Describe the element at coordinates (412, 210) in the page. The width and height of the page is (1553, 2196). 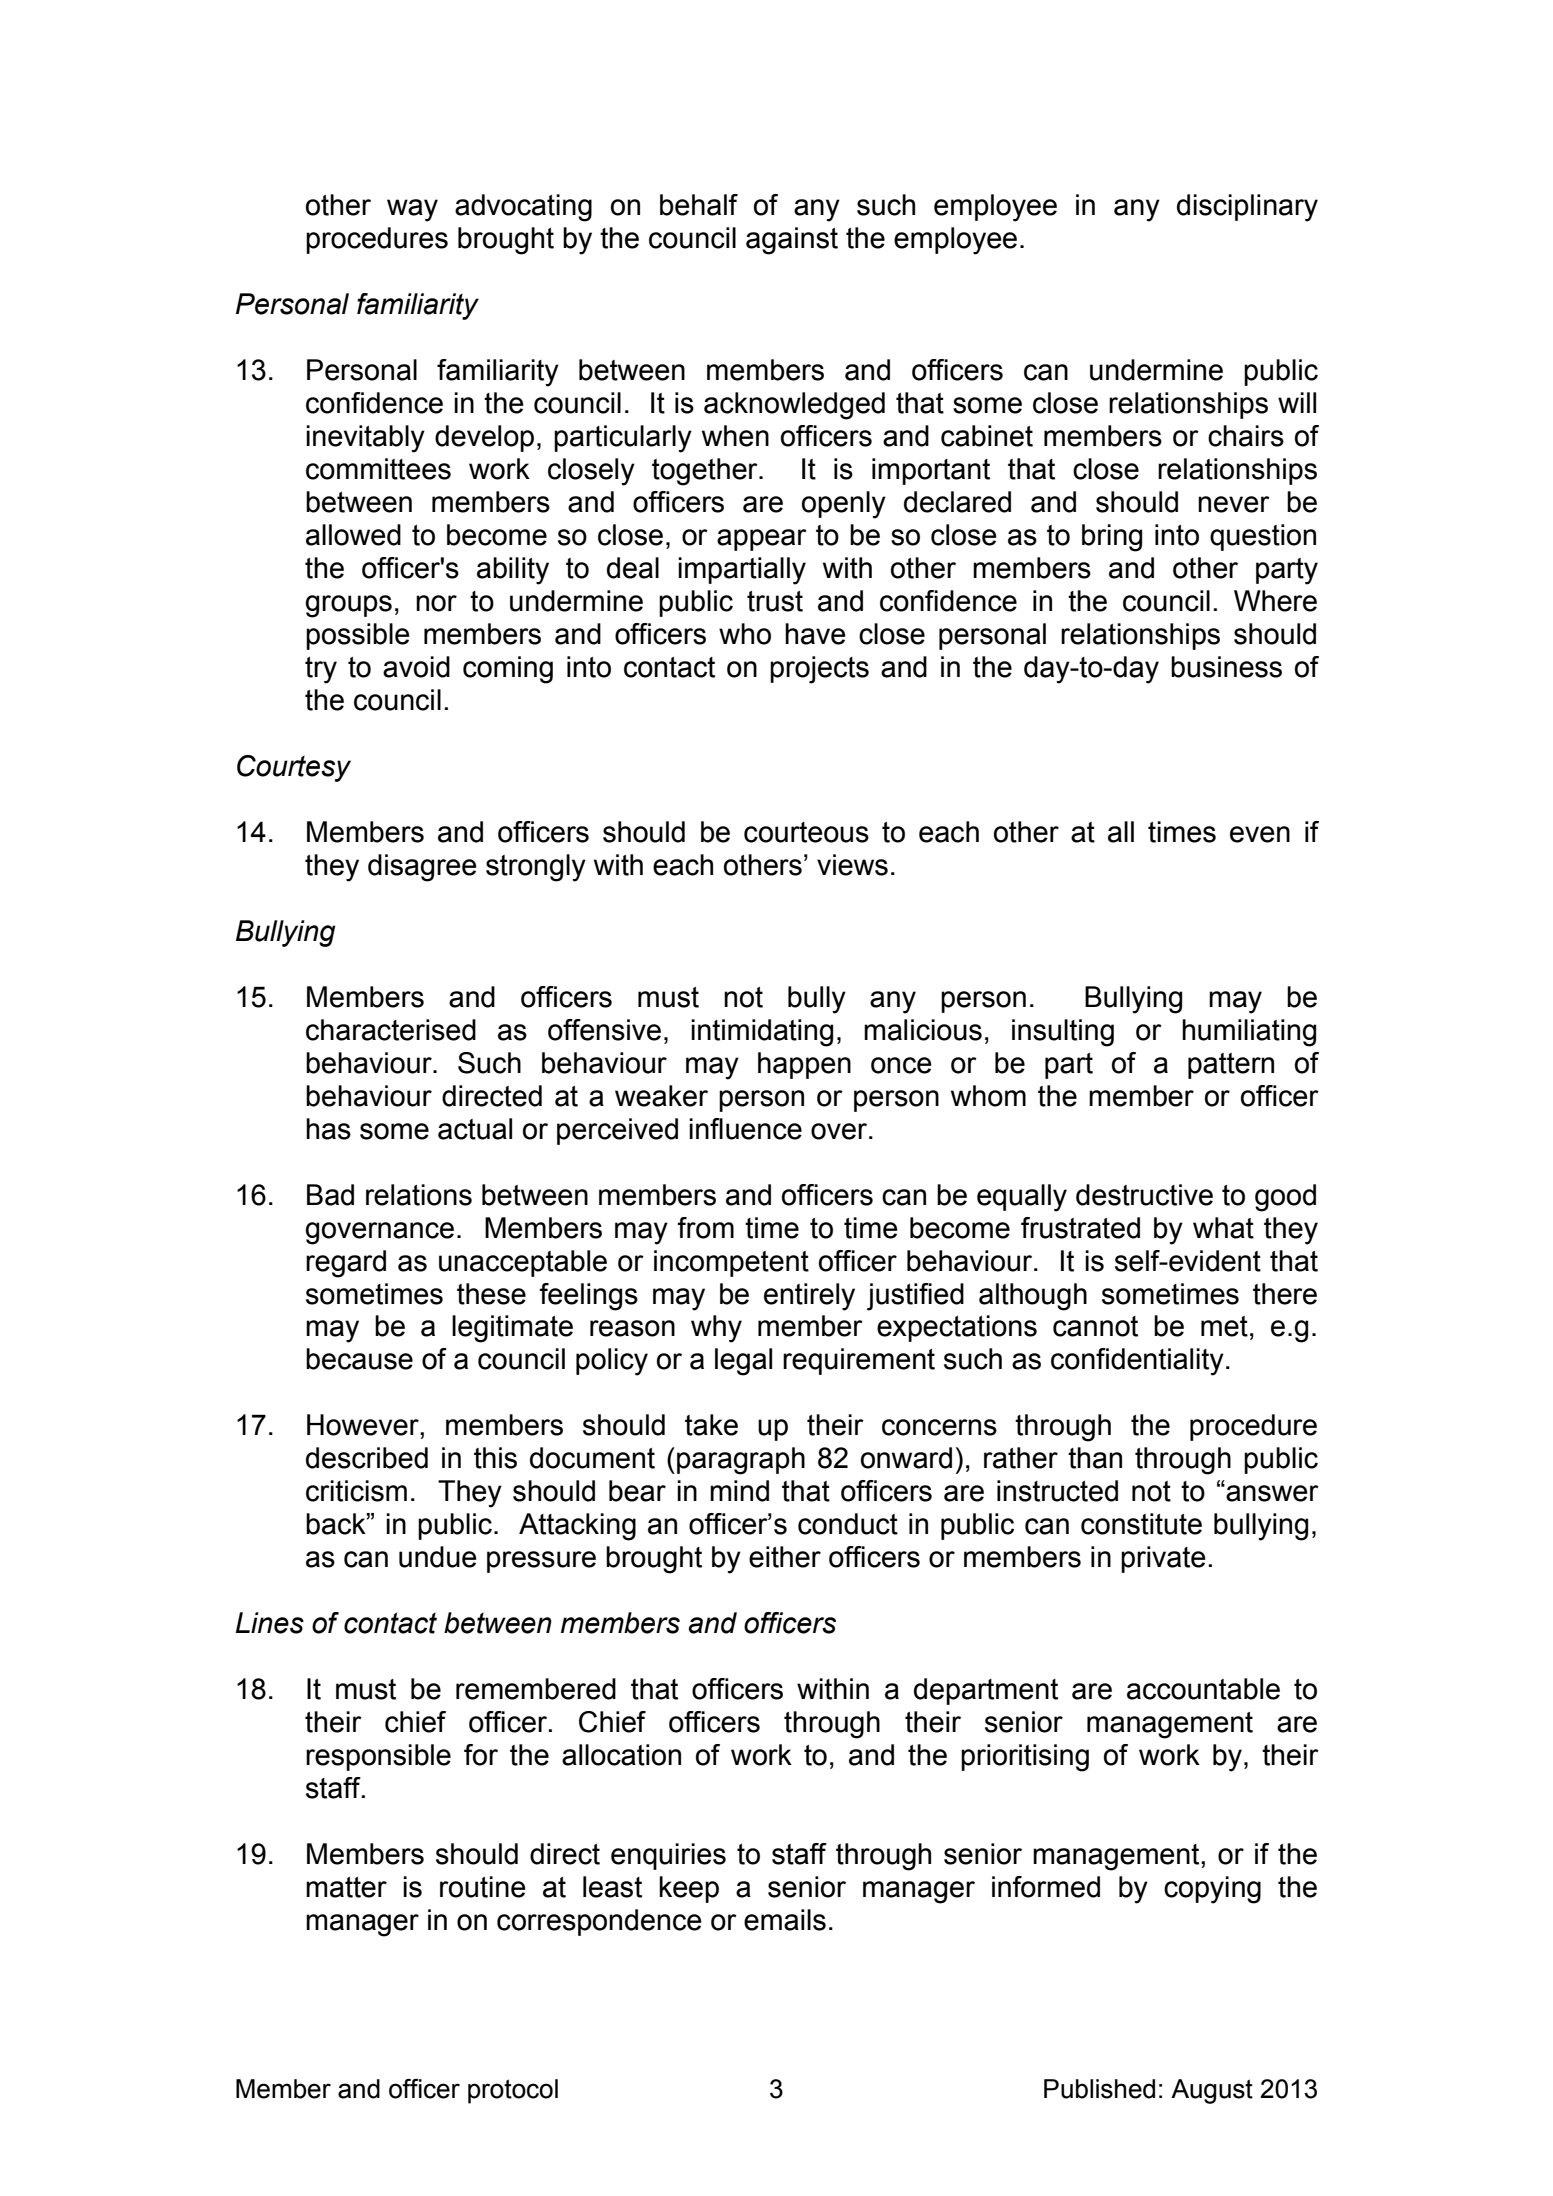
I see `way` at that location.
